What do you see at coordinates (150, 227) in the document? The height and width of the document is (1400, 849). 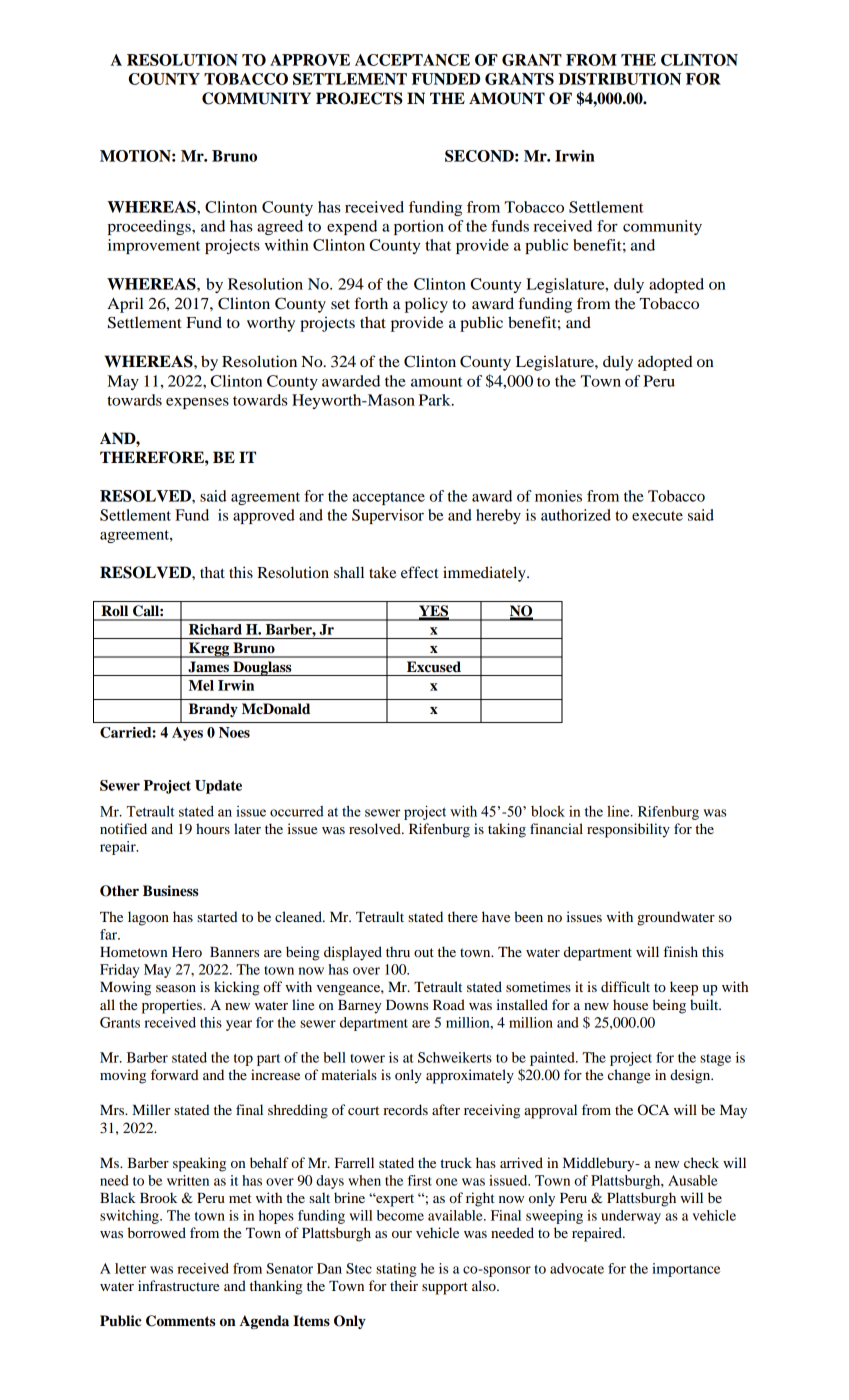 I see `proceedings` at bounding box center [150, 227].
